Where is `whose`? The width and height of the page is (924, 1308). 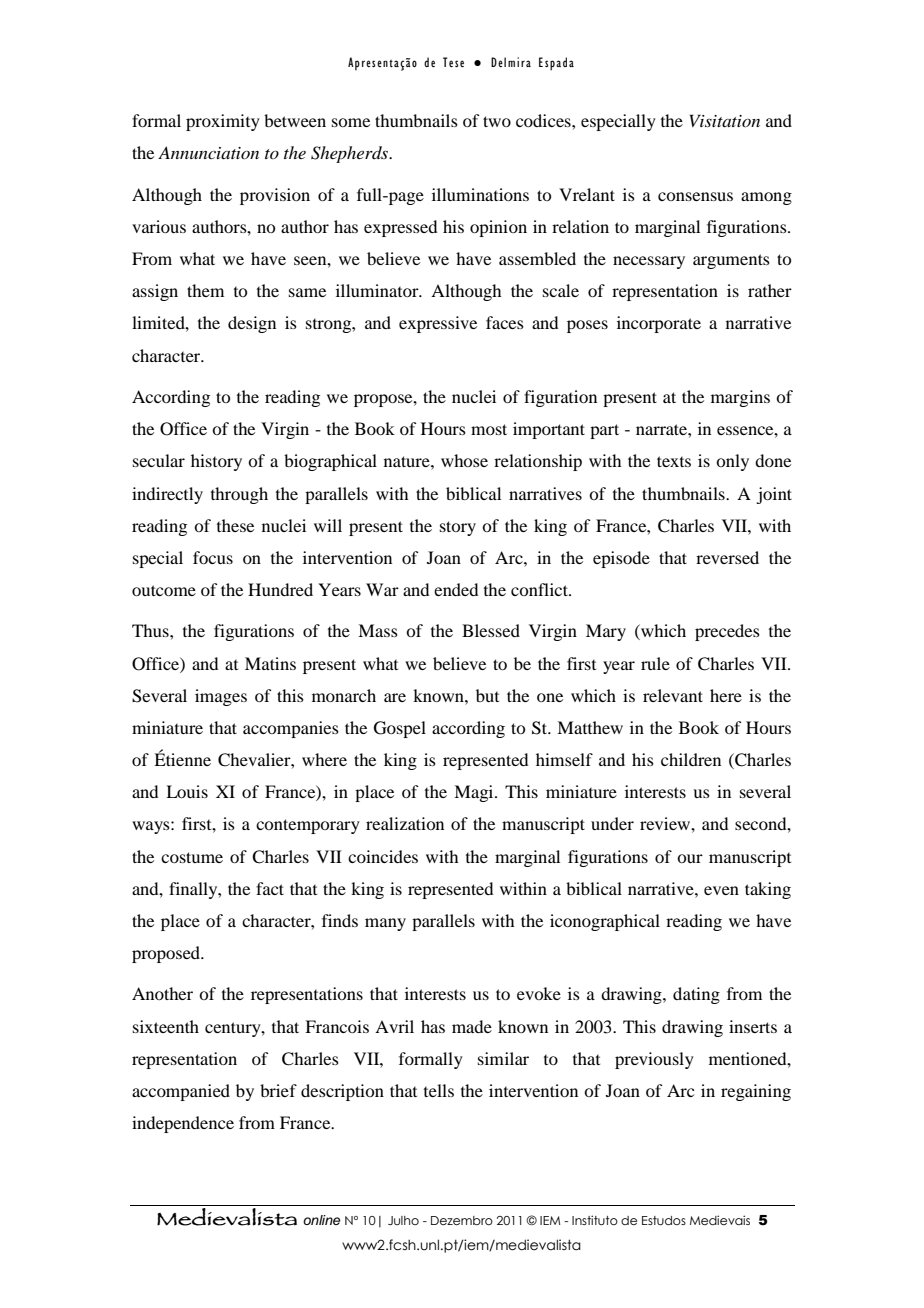 whose is located at coordinates (464, 460).
